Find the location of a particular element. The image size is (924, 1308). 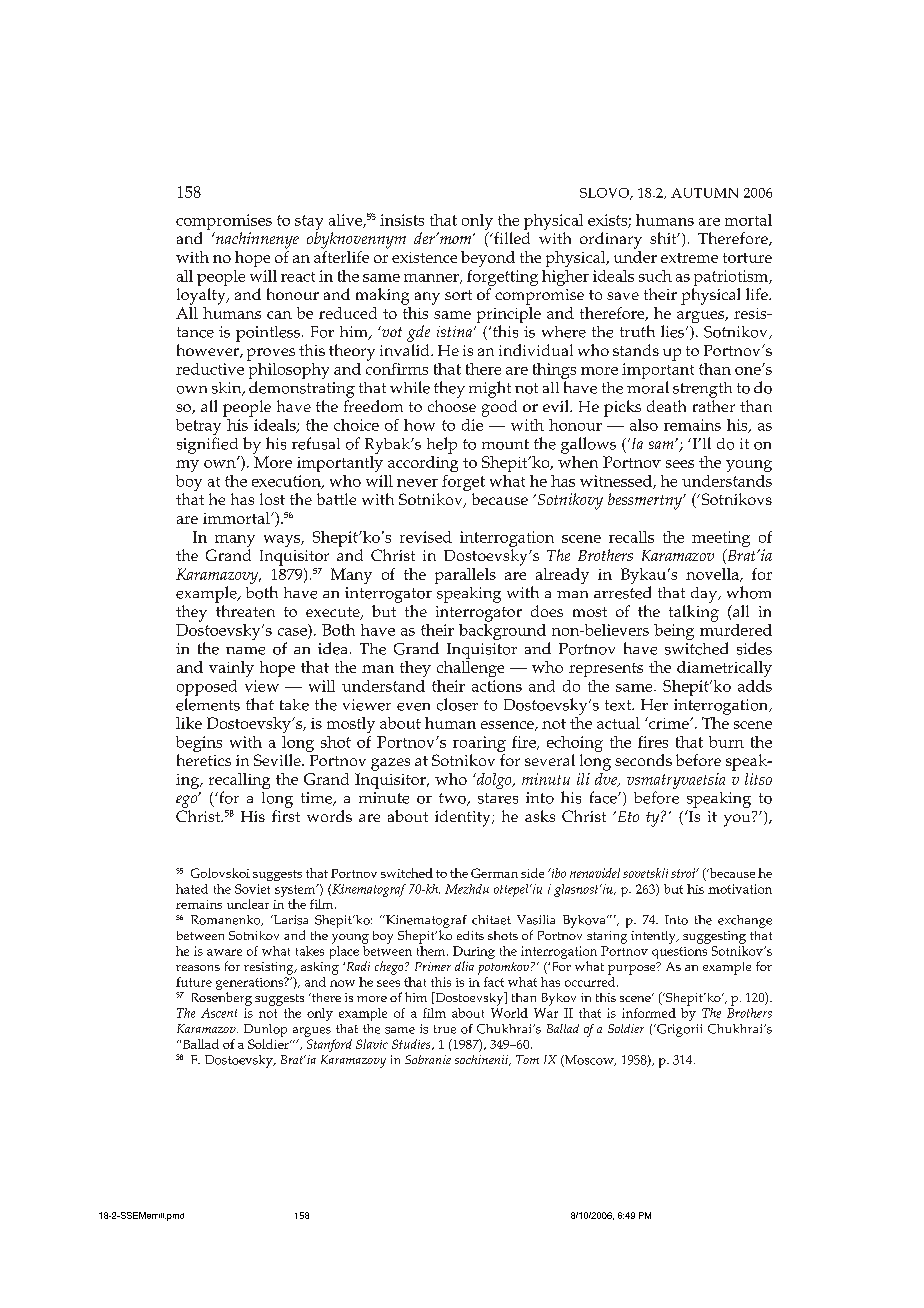

burn is located at coordinates (726, 742).
